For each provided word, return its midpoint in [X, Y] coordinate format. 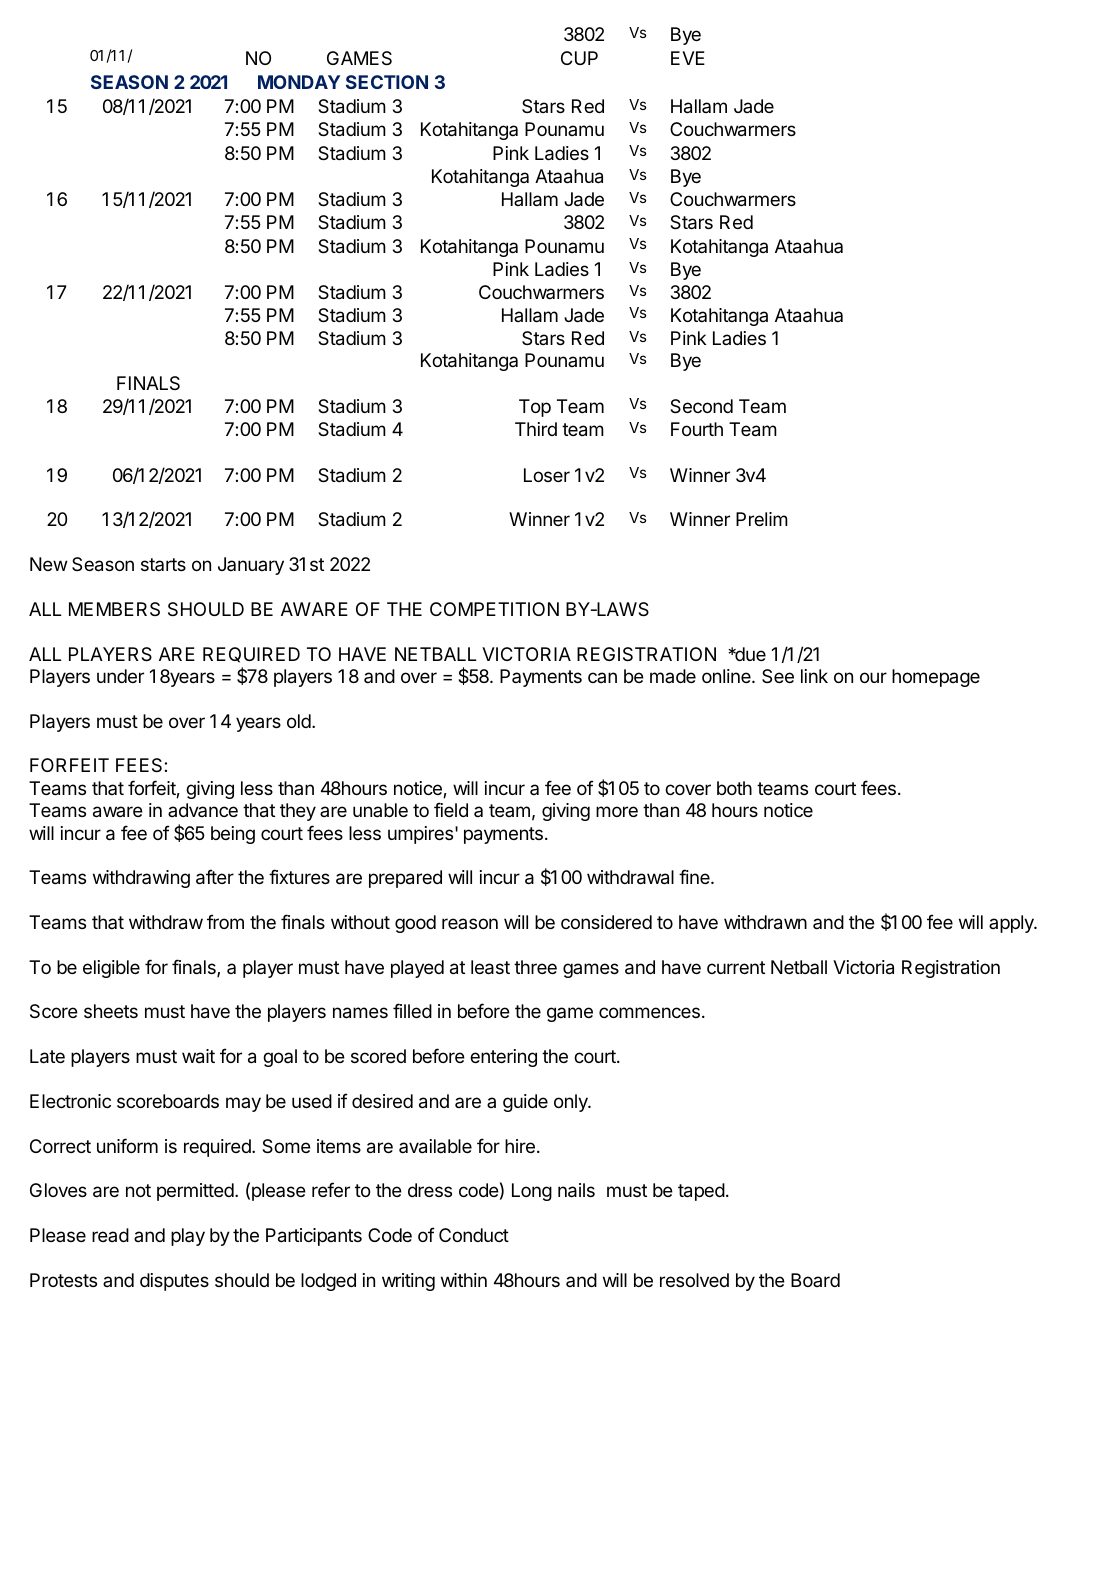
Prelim [762, 519]
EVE [688, 58]
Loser [547, 475]
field [451, 809]
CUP [579, 58]
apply [1012, 924]
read [110, 1235]
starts [163, 564]
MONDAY [299, 82]
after [215, 877]
